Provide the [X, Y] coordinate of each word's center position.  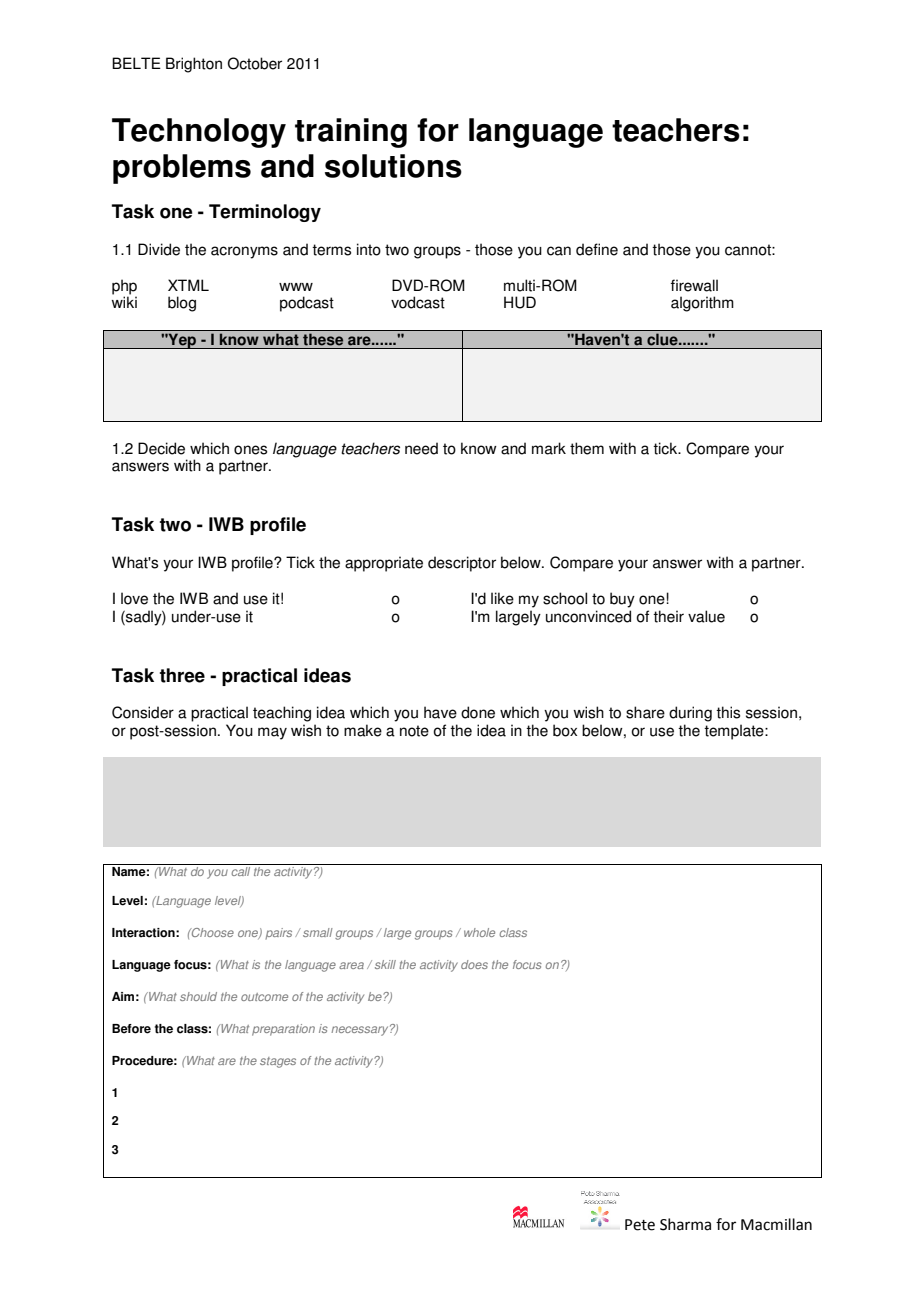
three [182, 675]
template [735, 732]
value [706, 616]
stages [278, 1062]
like [502, 598]
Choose [212, 932]
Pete [640, 1225]
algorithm [702, 304]
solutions [393, 166]
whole [479, 932]
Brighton [194, 65]
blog [182, 304]
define [597, 249]
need [421, 448]
